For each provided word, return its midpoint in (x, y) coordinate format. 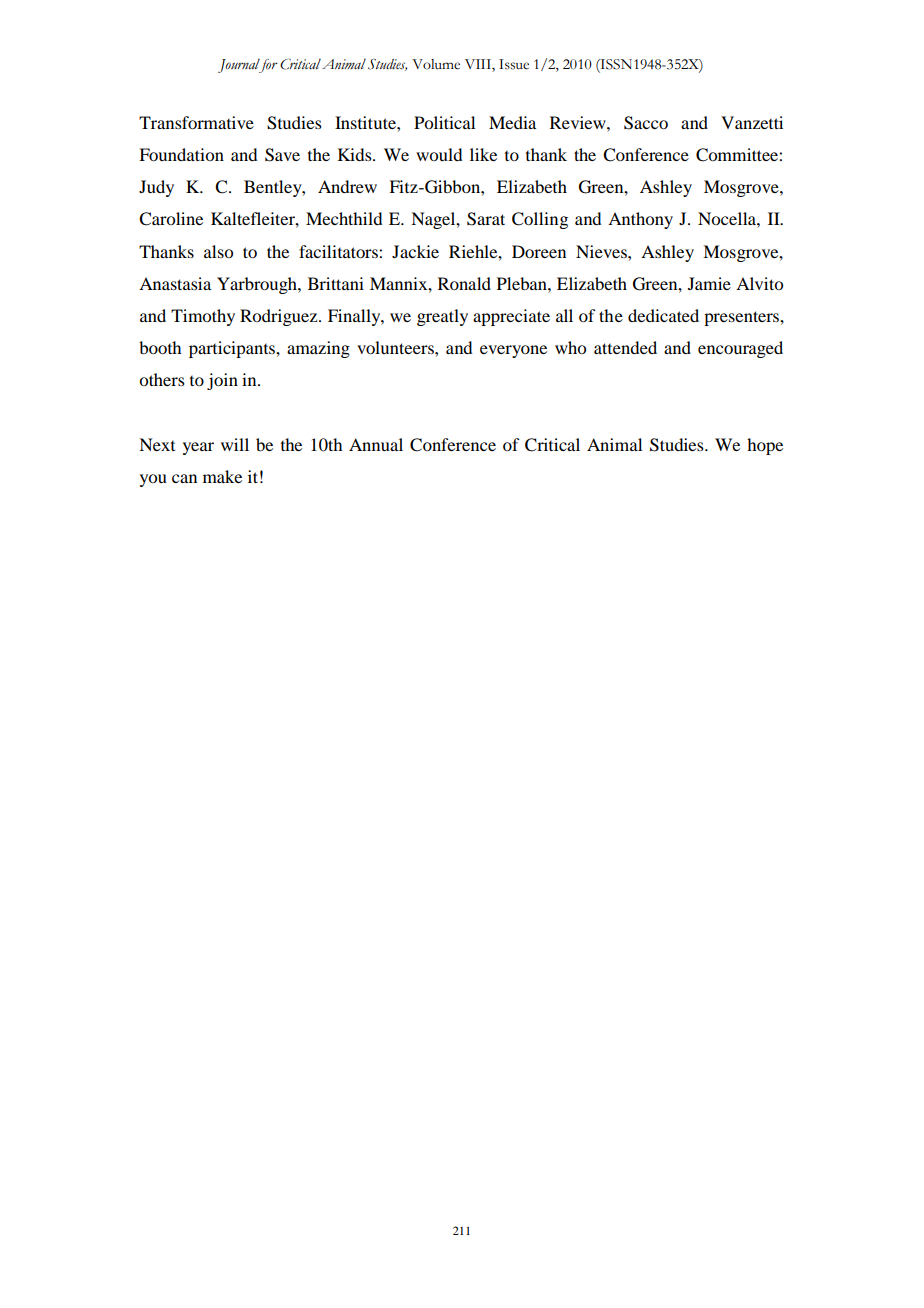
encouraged (740, 349)
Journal (240, 65)
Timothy (203, 317)
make (222, 476)
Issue (514, 64)
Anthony (640, 220)
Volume (436, 64)
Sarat (486, 219)
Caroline (171, 219)
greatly (442, 317)
